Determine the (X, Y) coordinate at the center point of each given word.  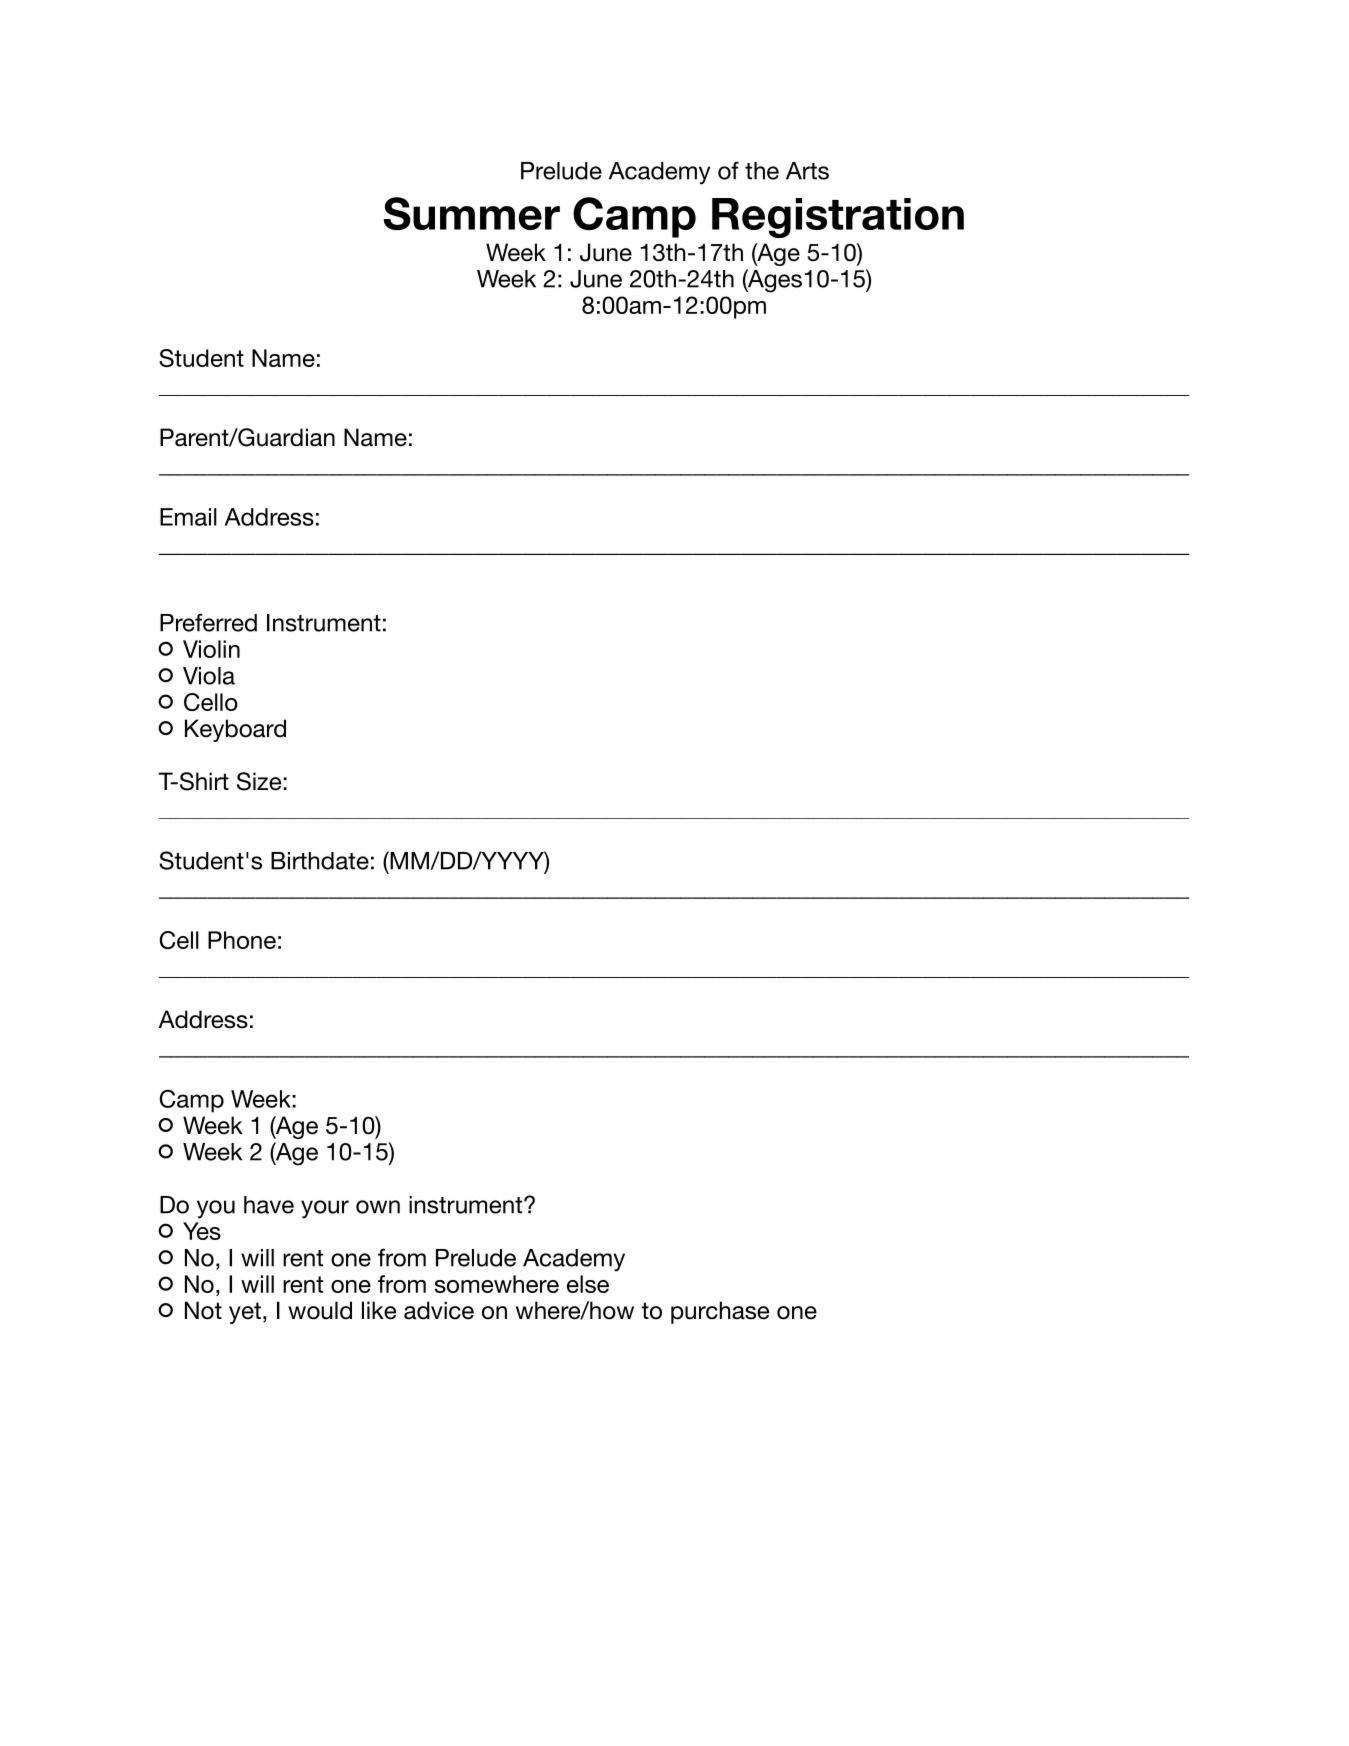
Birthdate (320, 861)
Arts (807, 171)
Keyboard (235, 730)
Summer (472, 213)
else (588, 1284)
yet (245, 1313)
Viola (209, 676)
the (762, 171)
